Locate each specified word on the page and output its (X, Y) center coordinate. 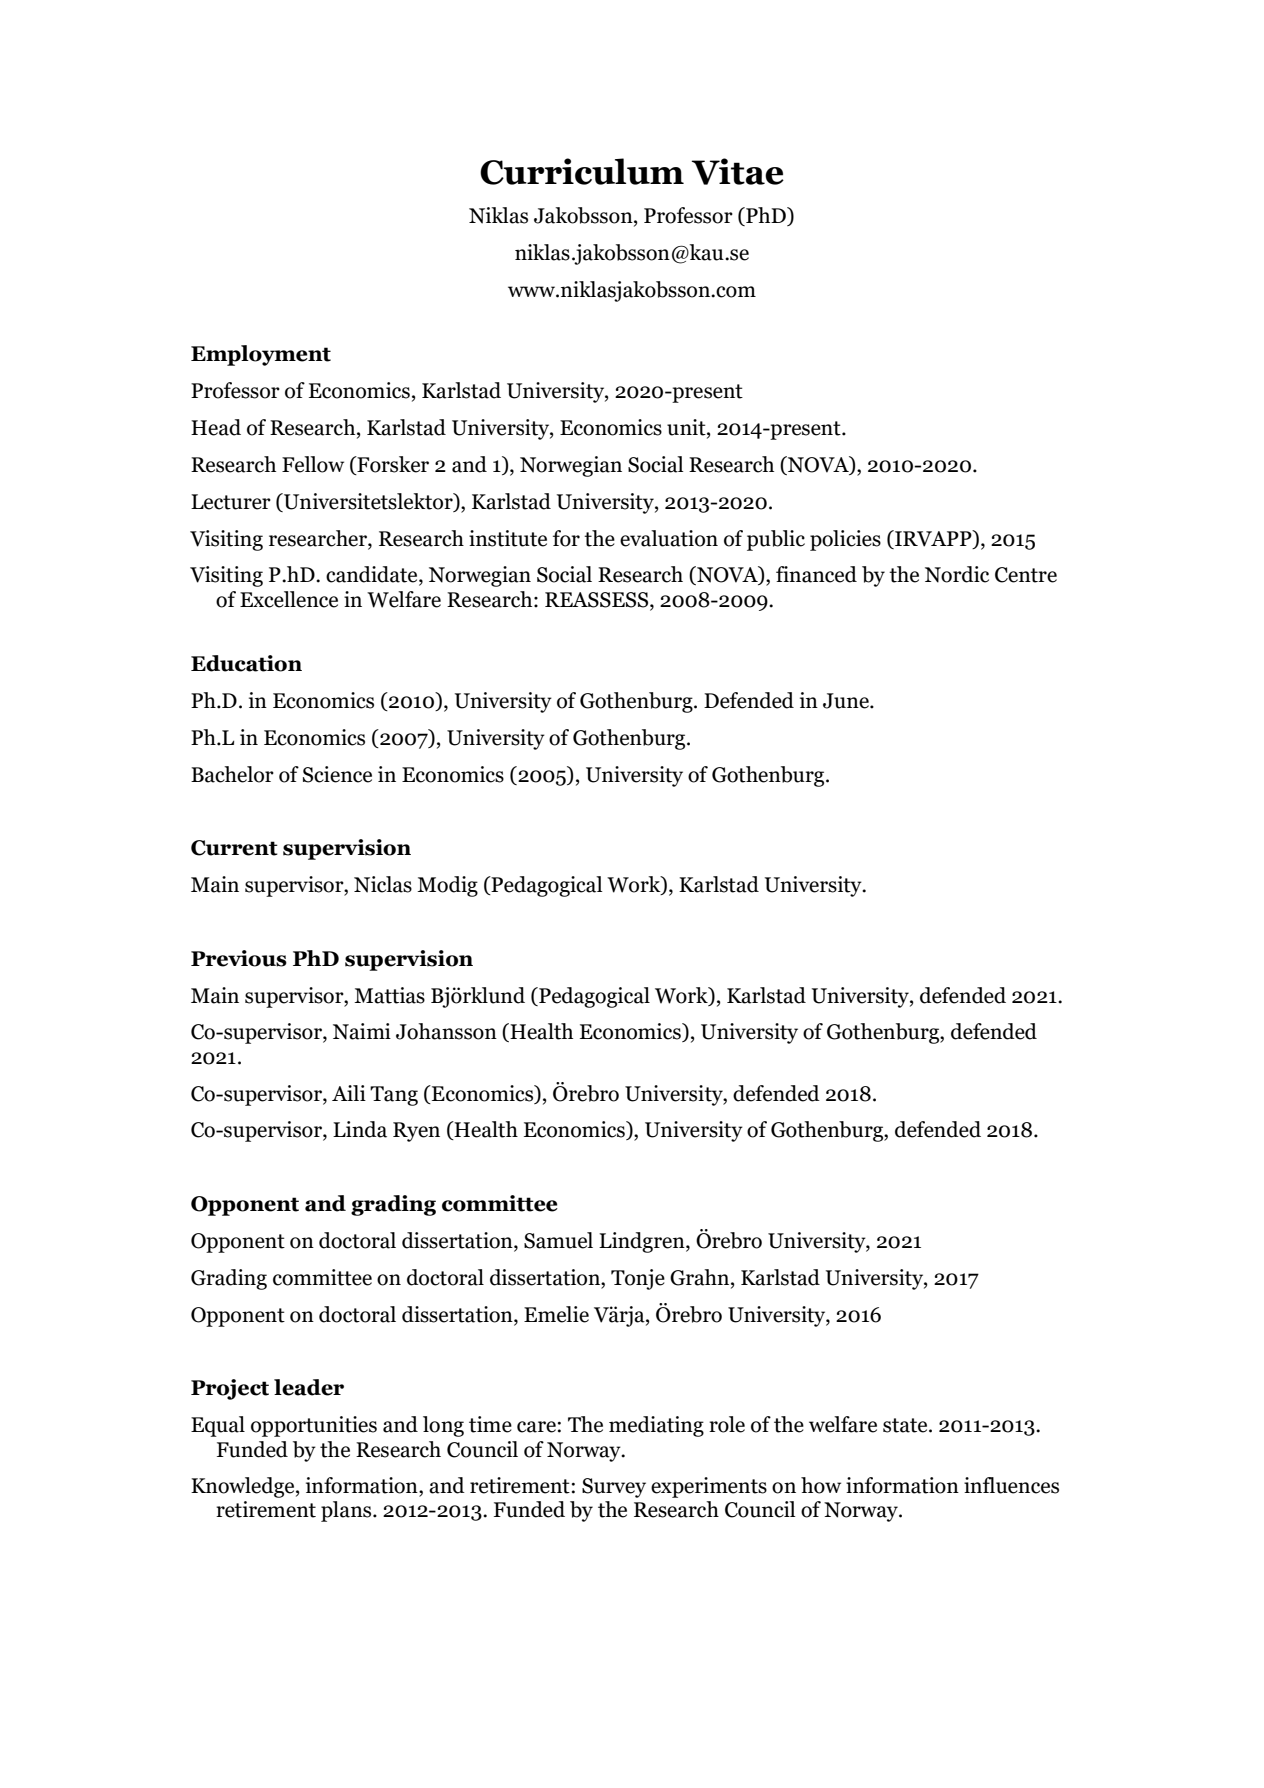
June (847, 701)
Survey (614, 1488)
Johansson (446, 1031)
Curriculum (582, 171)
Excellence (289, 599)
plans (347, 1511)
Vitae (738, 171)
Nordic (957, 574)
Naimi (362, 1031)
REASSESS (598, 600)
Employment (261, 355)
